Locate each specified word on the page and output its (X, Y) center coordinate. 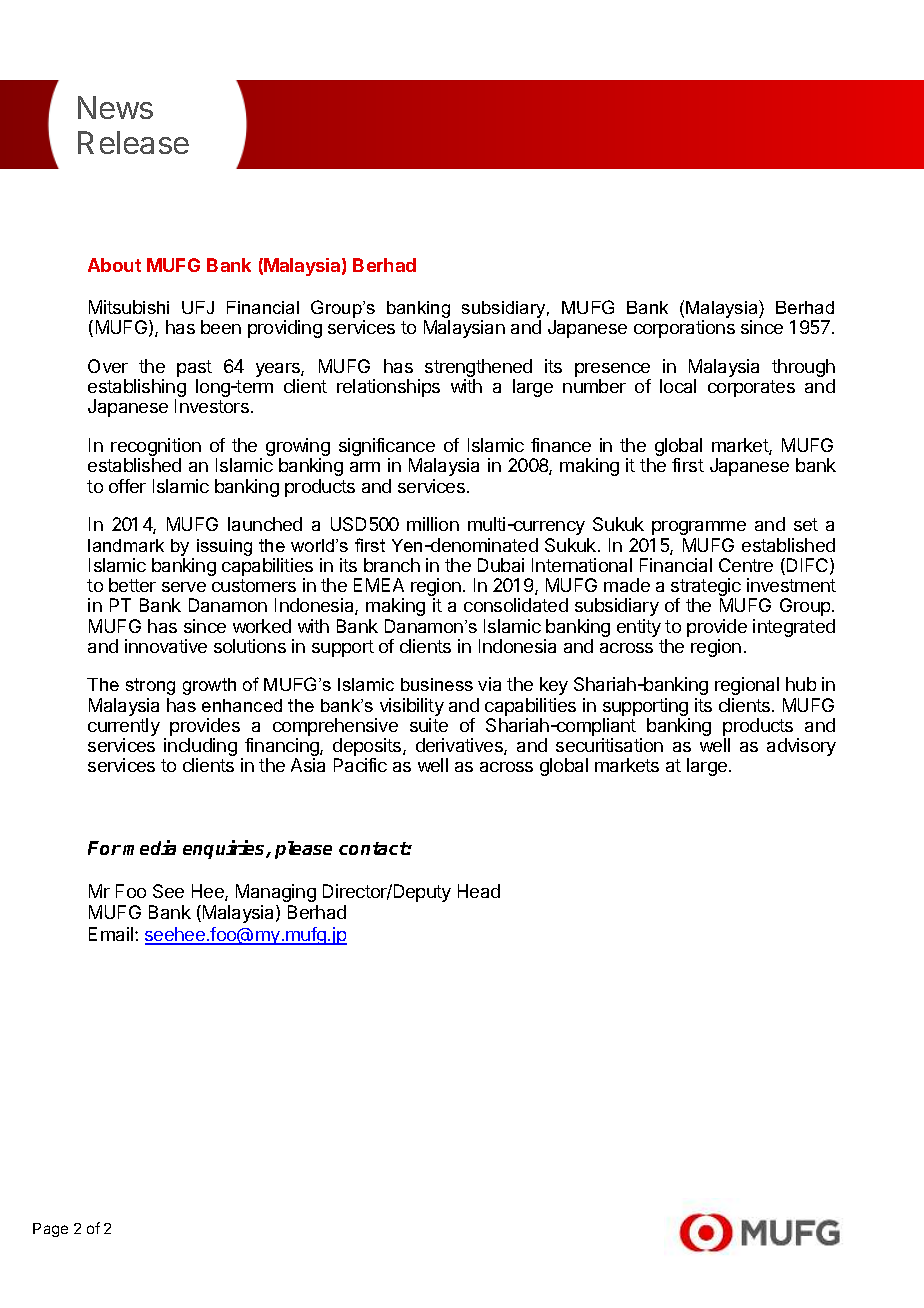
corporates (751, 388)
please (303, 850)
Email (112, 934)
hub (801, 684)
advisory (801, 747)
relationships (388, 388)
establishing (137, 389)
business (437, 684)
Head (479, 891)
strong (150, 686)
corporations (684, 329)
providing (285, 329)
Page (50, 1230)
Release (133, 142)
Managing (276, 893)
